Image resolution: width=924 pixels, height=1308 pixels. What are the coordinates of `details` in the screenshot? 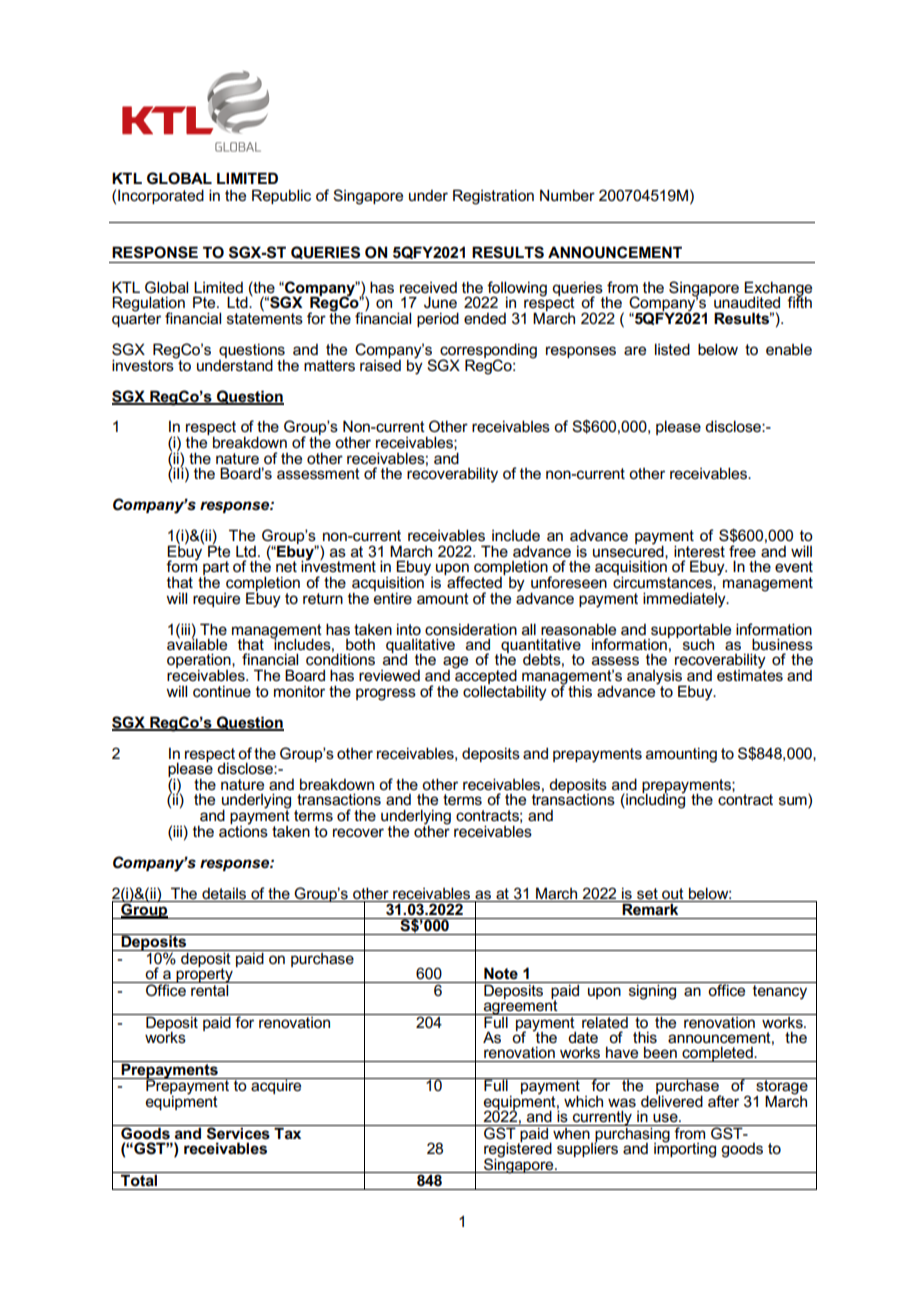 It's located at (224, 893).
